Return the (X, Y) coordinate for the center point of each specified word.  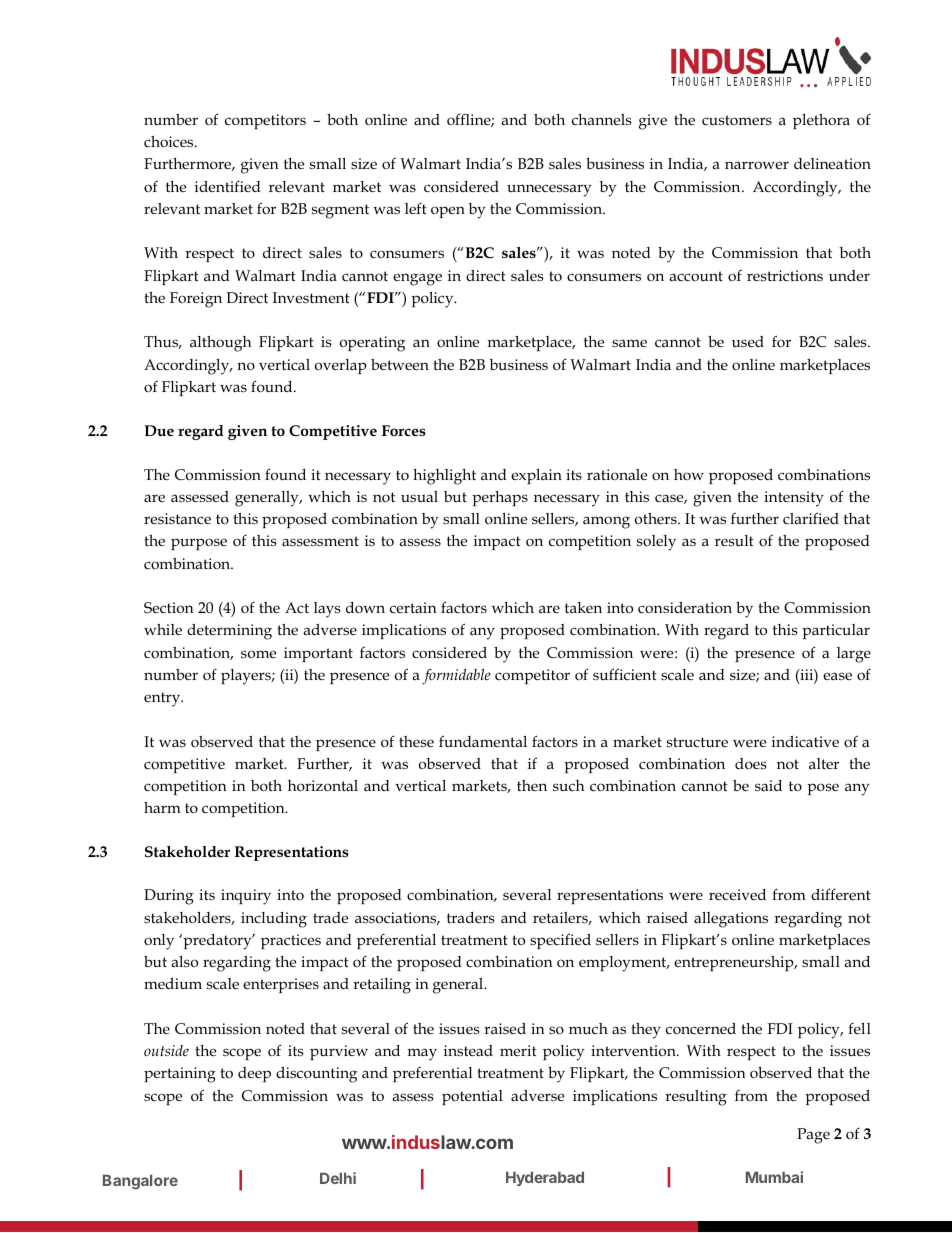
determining (229, 632)
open (448, 212)
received (737, 894)
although (220, 344)
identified (228, 186)
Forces (404, 430)
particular (836, 631)
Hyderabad (545, 1179)
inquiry (246, 897)
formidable (456, 676)
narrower (757, 165)
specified (560, 941)
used (748, 342)
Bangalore (140, 1182)
